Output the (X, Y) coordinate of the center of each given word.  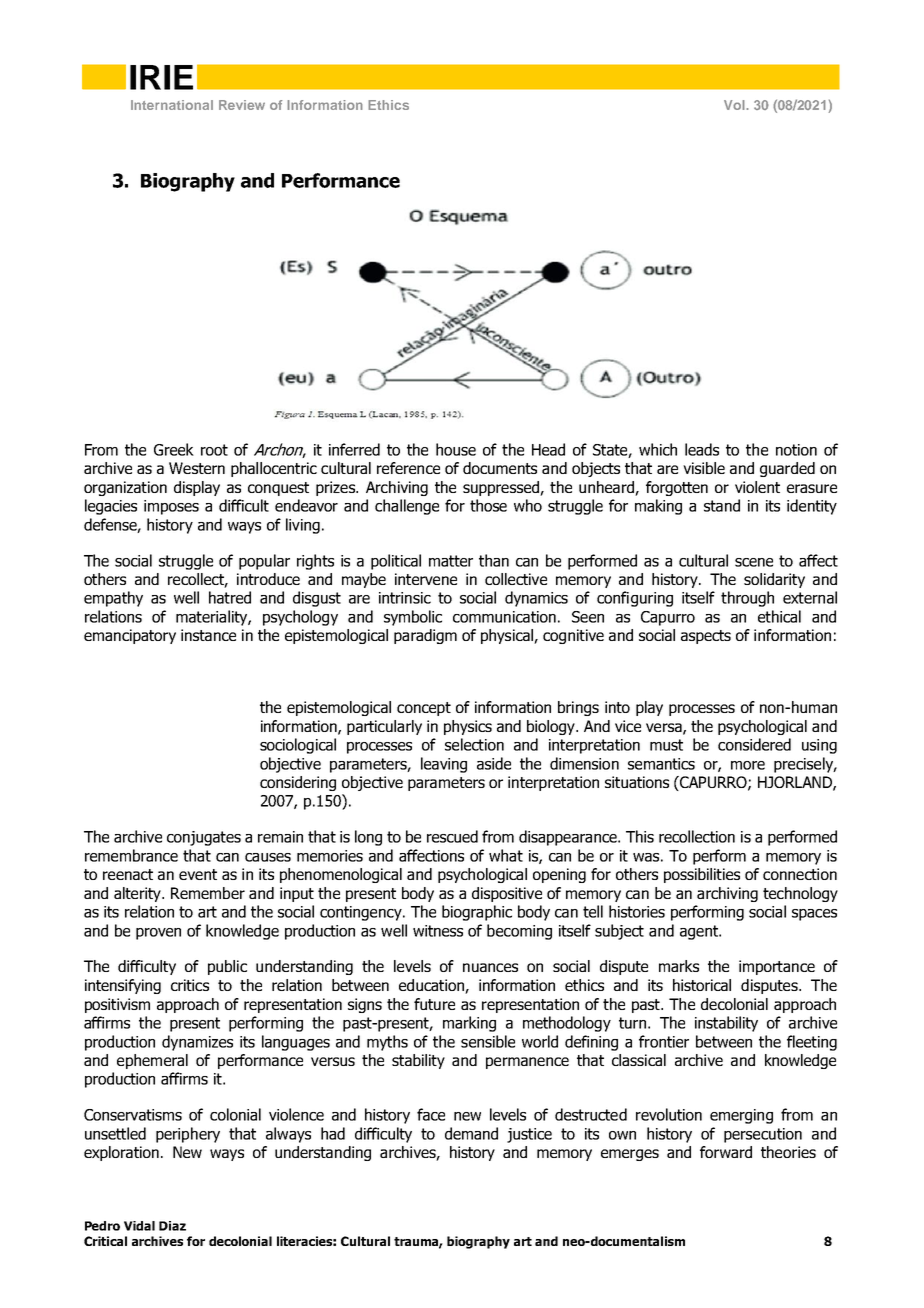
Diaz (172, 1226)
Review (242, 105)
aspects (706, 637)
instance (208, 635)
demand (471, 1133)
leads (702, 449)
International (172, 105)
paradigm (425, 636)
